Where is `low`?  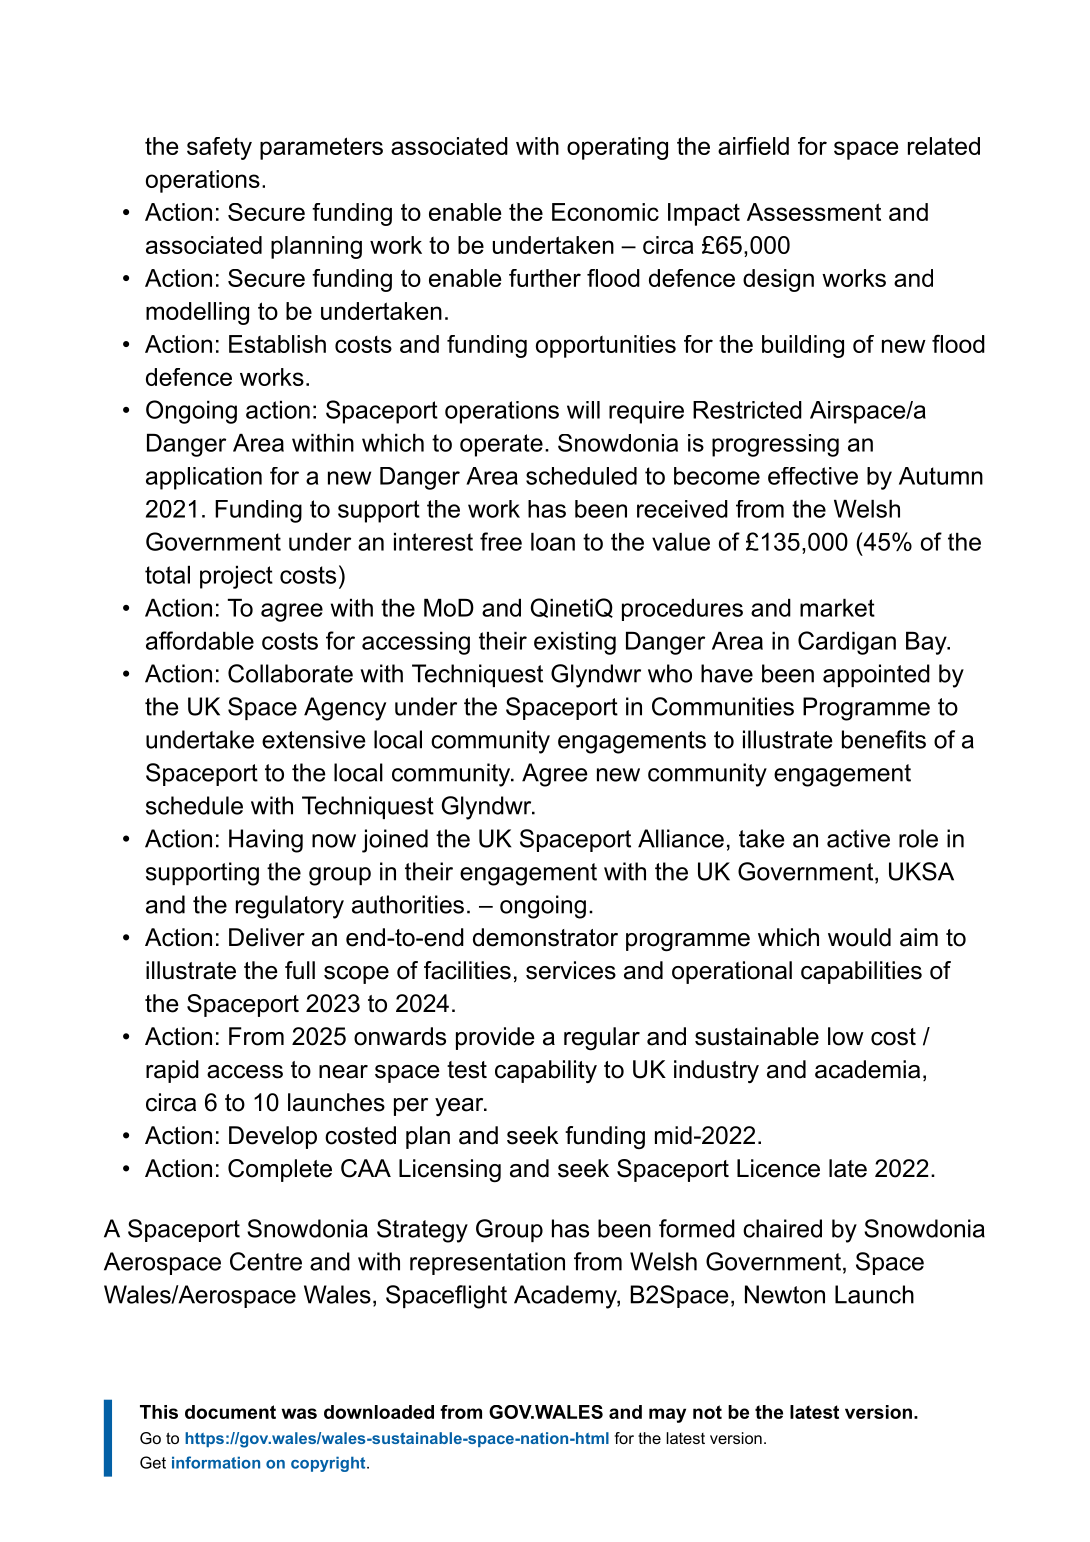 low is located at coordinates (846, 1036).
